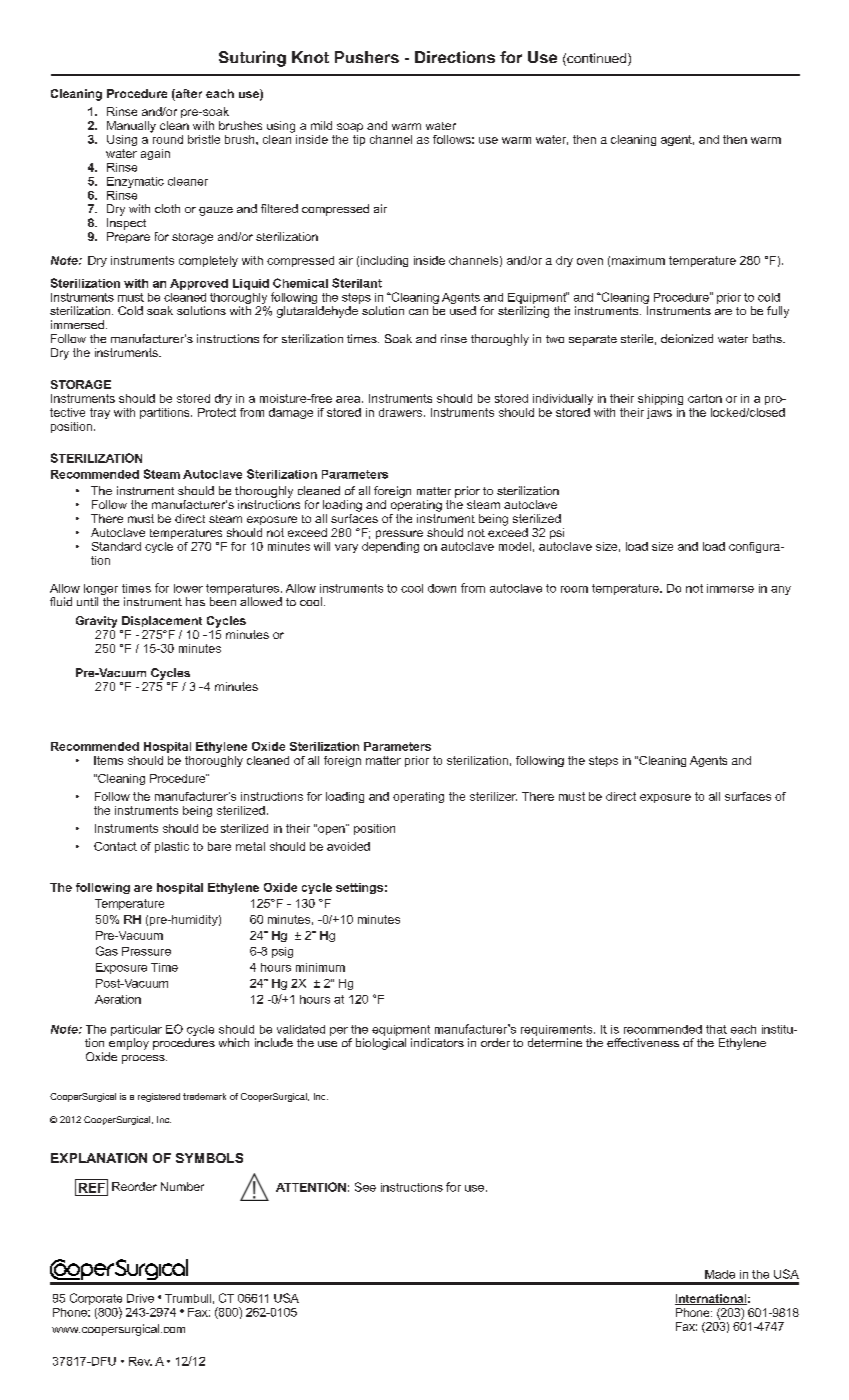  I want to click on See, so click(365, 1187).
